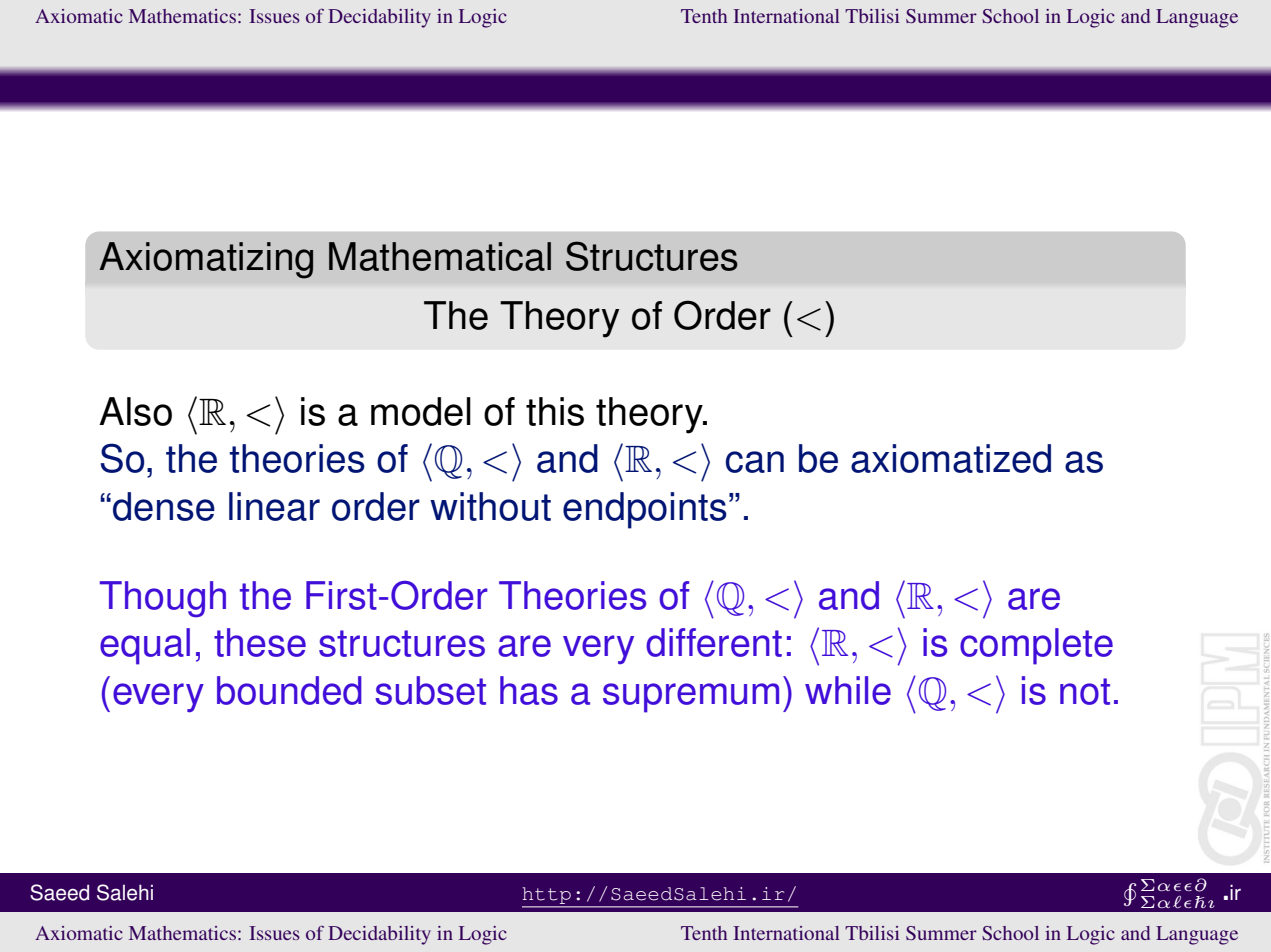 Image resolution: width=1271 pixels, height=952 pixels. Describe the element at coordinates (440, 256) in the document. I see `Mathematical` at that location.
